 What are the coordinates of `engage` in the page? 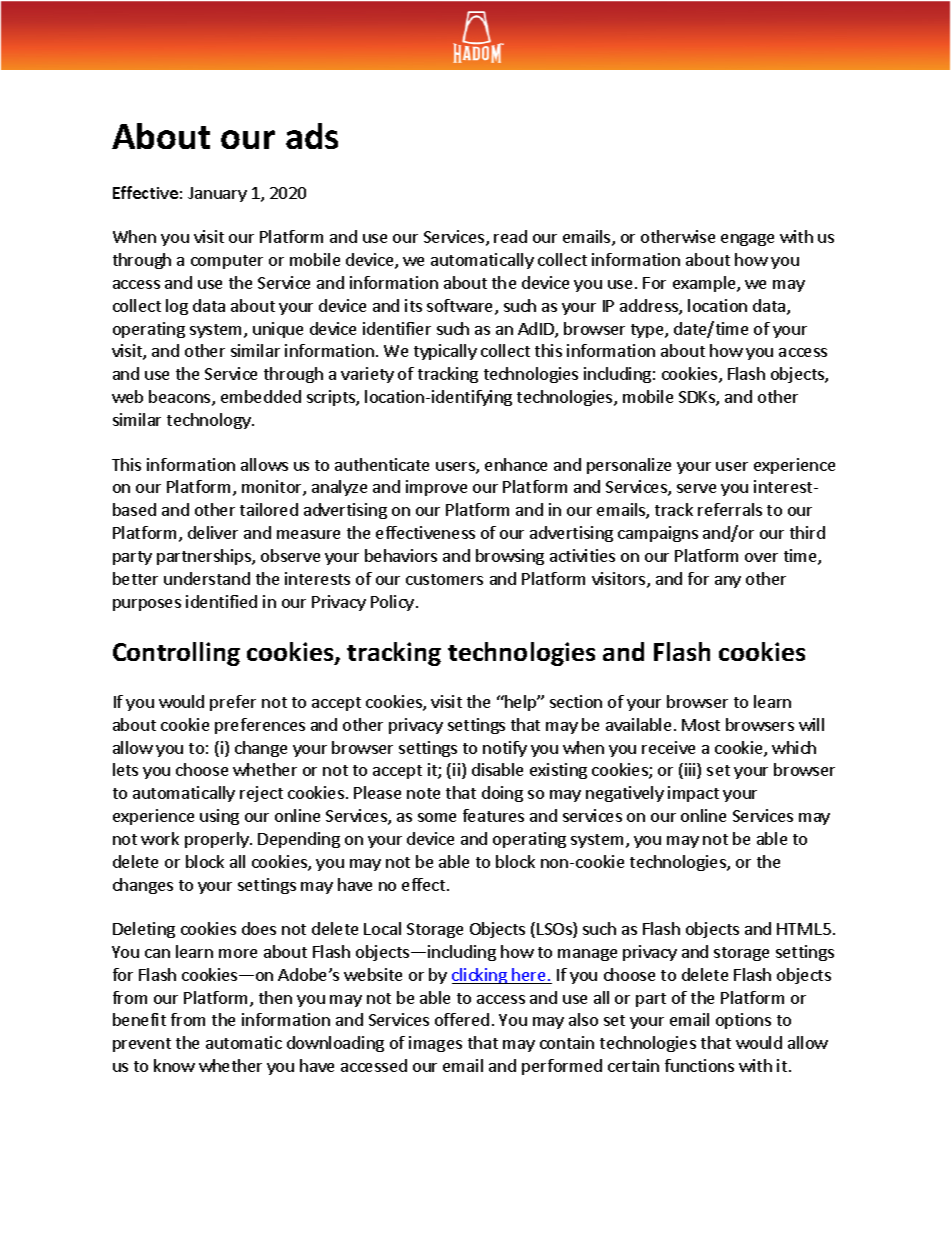 It's located at (747, 240).
